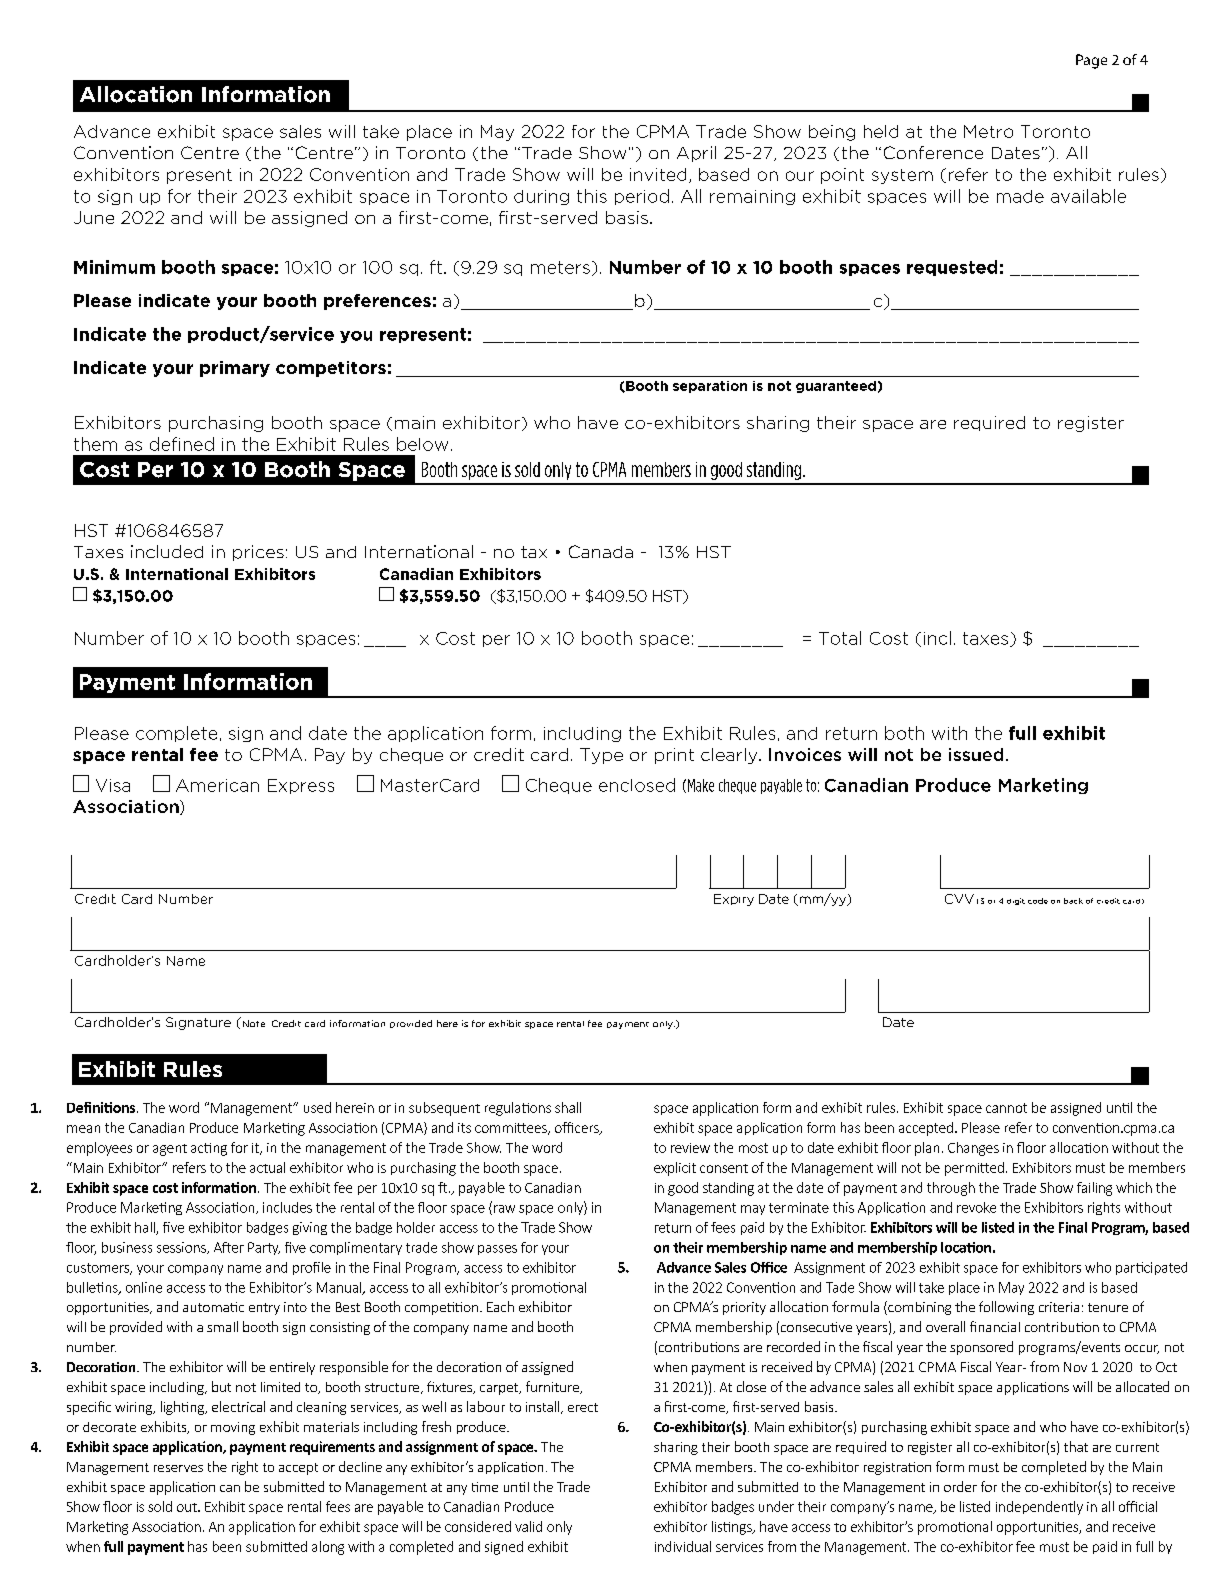 Image resolution: width=1221 pixels, height=1580 pixels. What do you see at coordinates (976, 754) in the screenshot?
I see `issued` at bounding box center [976, 754].
